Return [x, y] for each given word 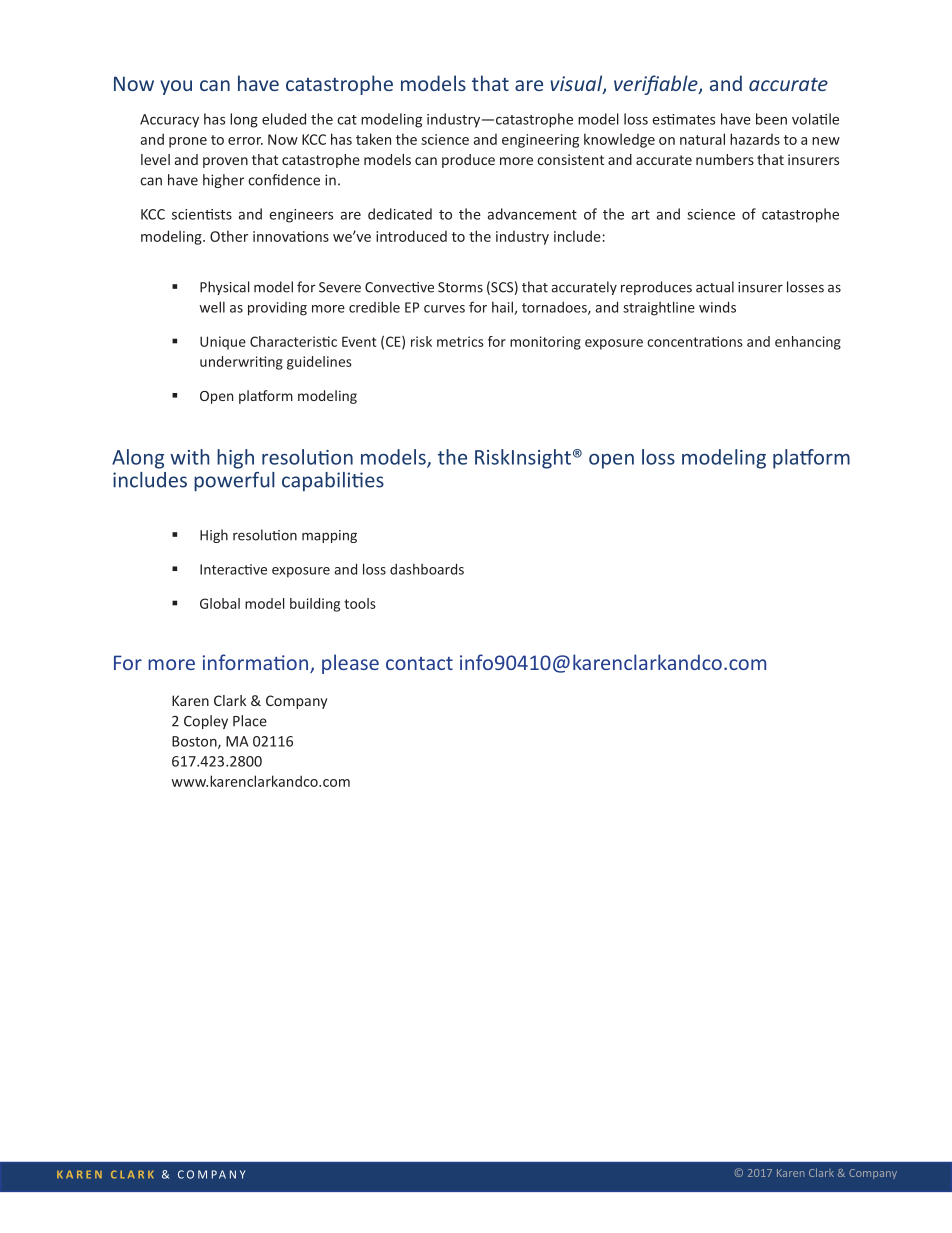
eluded [284, 119]
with [190, 457]
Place [250, 721]
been [771, 119]
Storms [460, 287]
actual [715, 287]
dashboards [427, 569]
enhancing [808, 343]
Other [229, 236]
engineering [540, 141]
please [350, 664]
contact [419, 663]
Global [220, 603]
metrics [460, 341]
